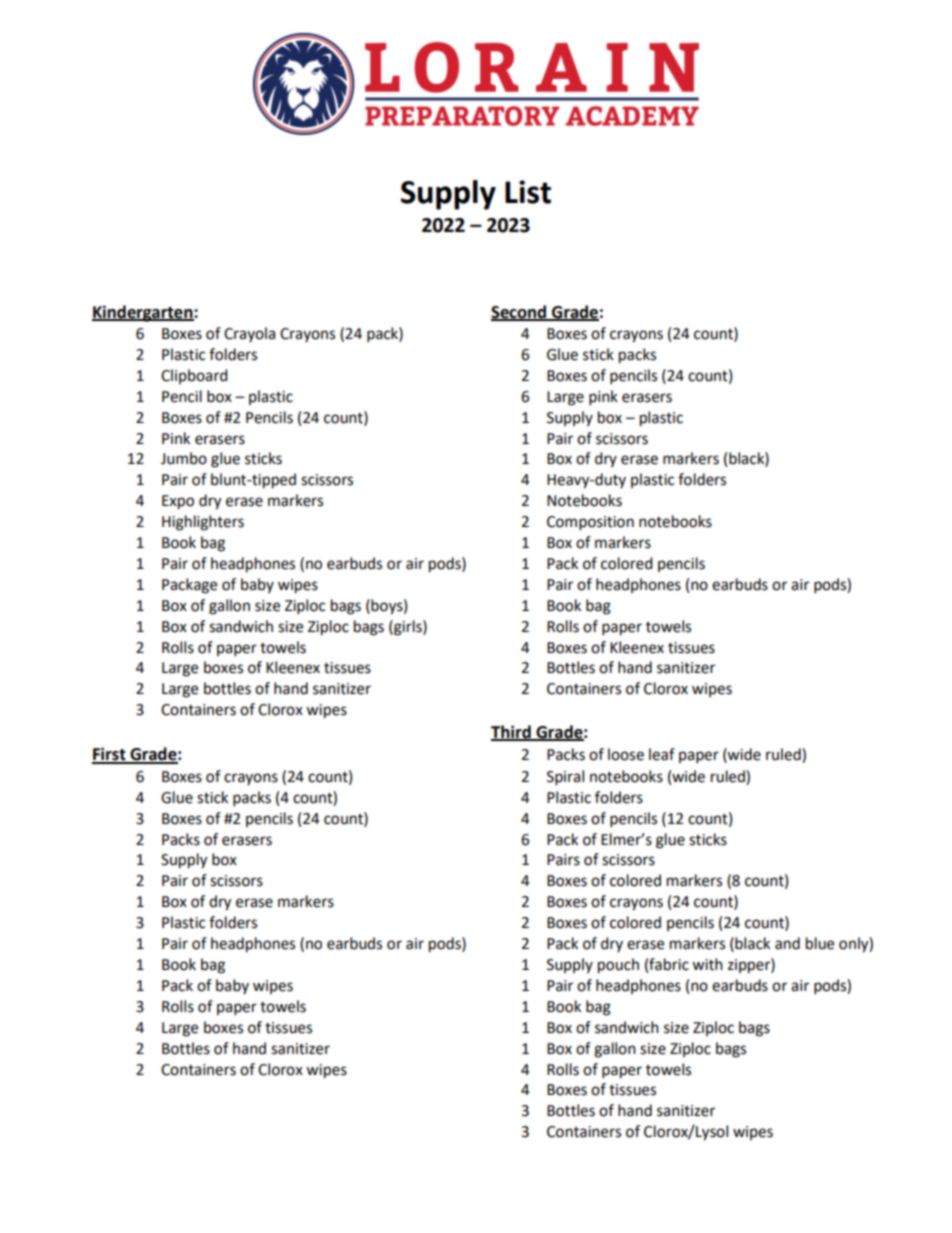  Describe the element at coordinates (203, 523) in the screenshot. I see `Highlighters` at that location.
